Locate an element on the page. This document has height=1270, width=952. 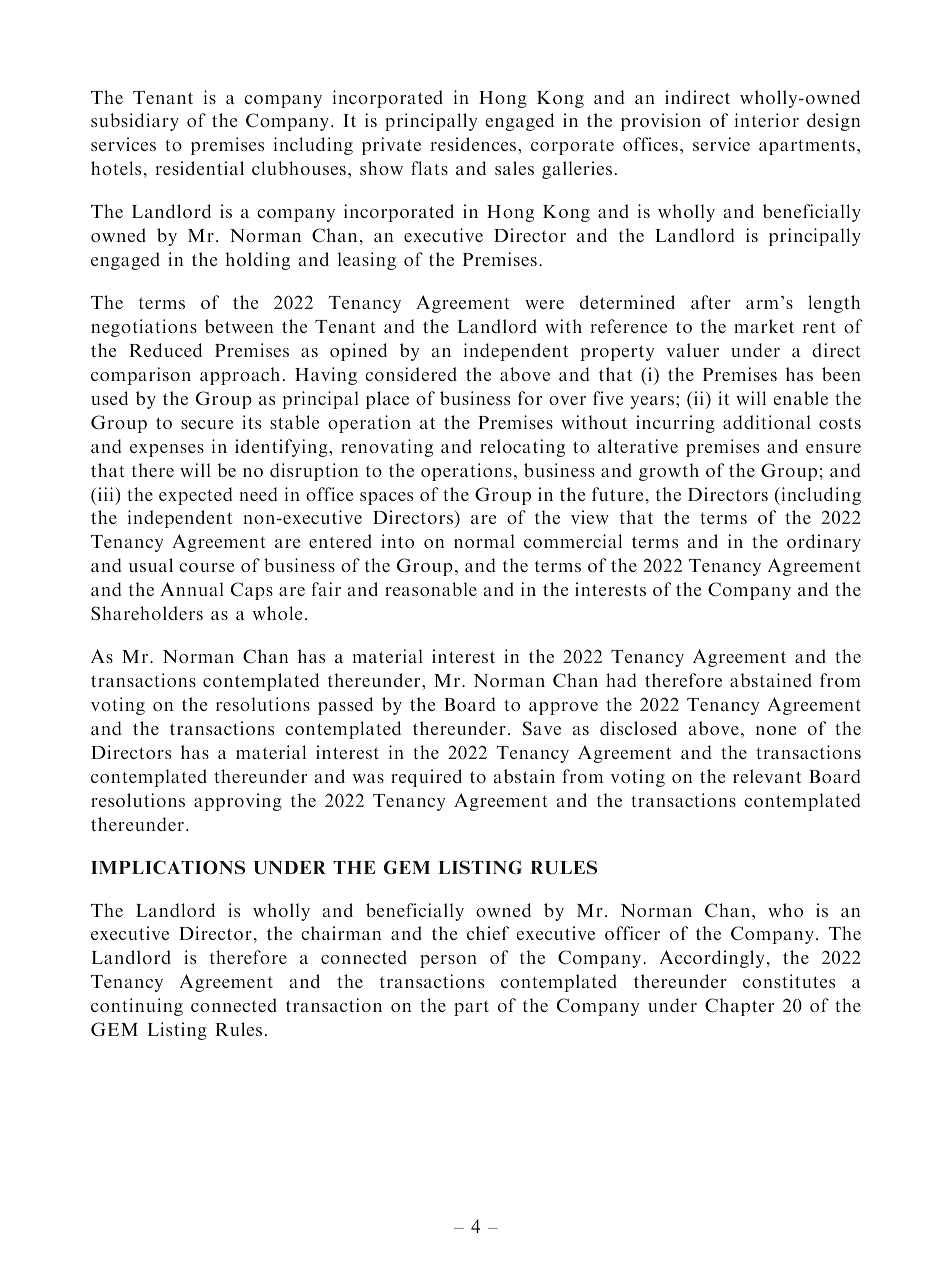
normal is located at coordinates (484, 541).
